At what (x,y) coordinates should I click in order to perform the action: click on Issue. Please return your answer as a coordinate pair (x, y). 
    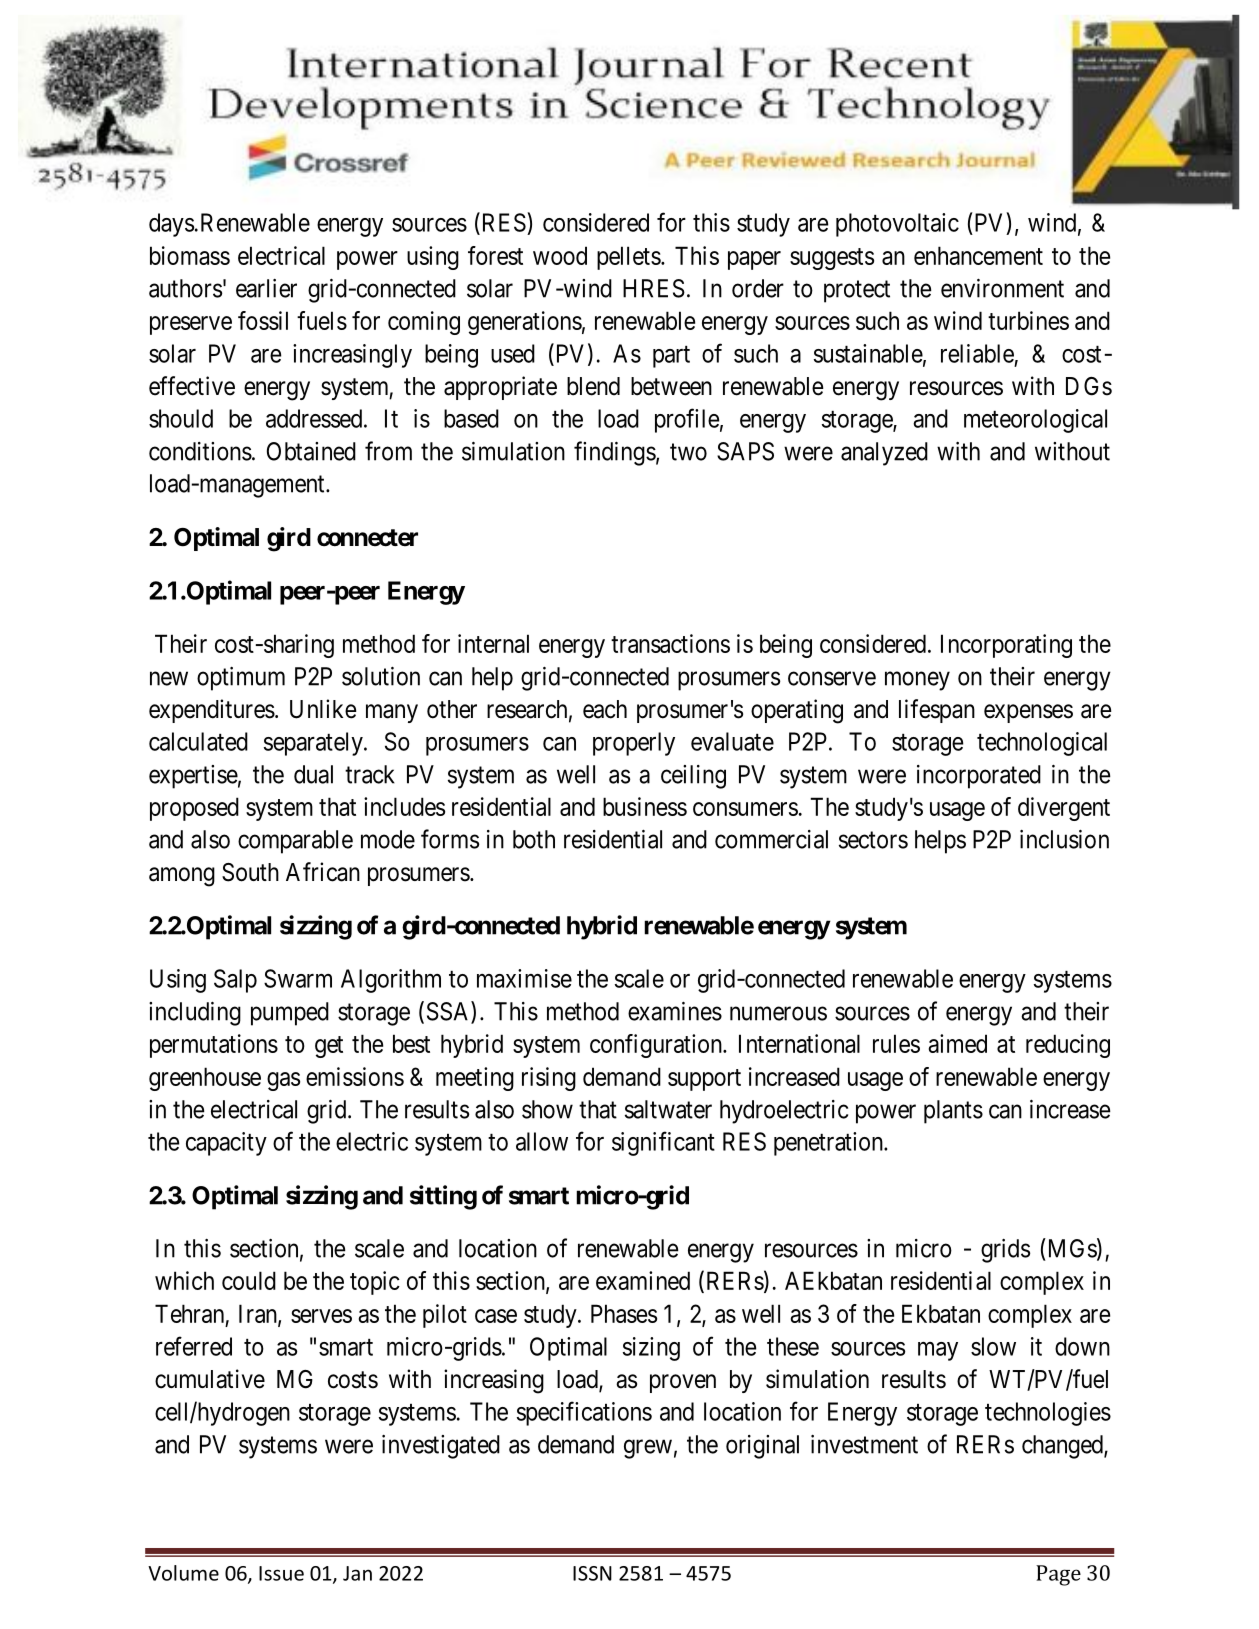
    Looking at the image, I should click on (281, 1573).
